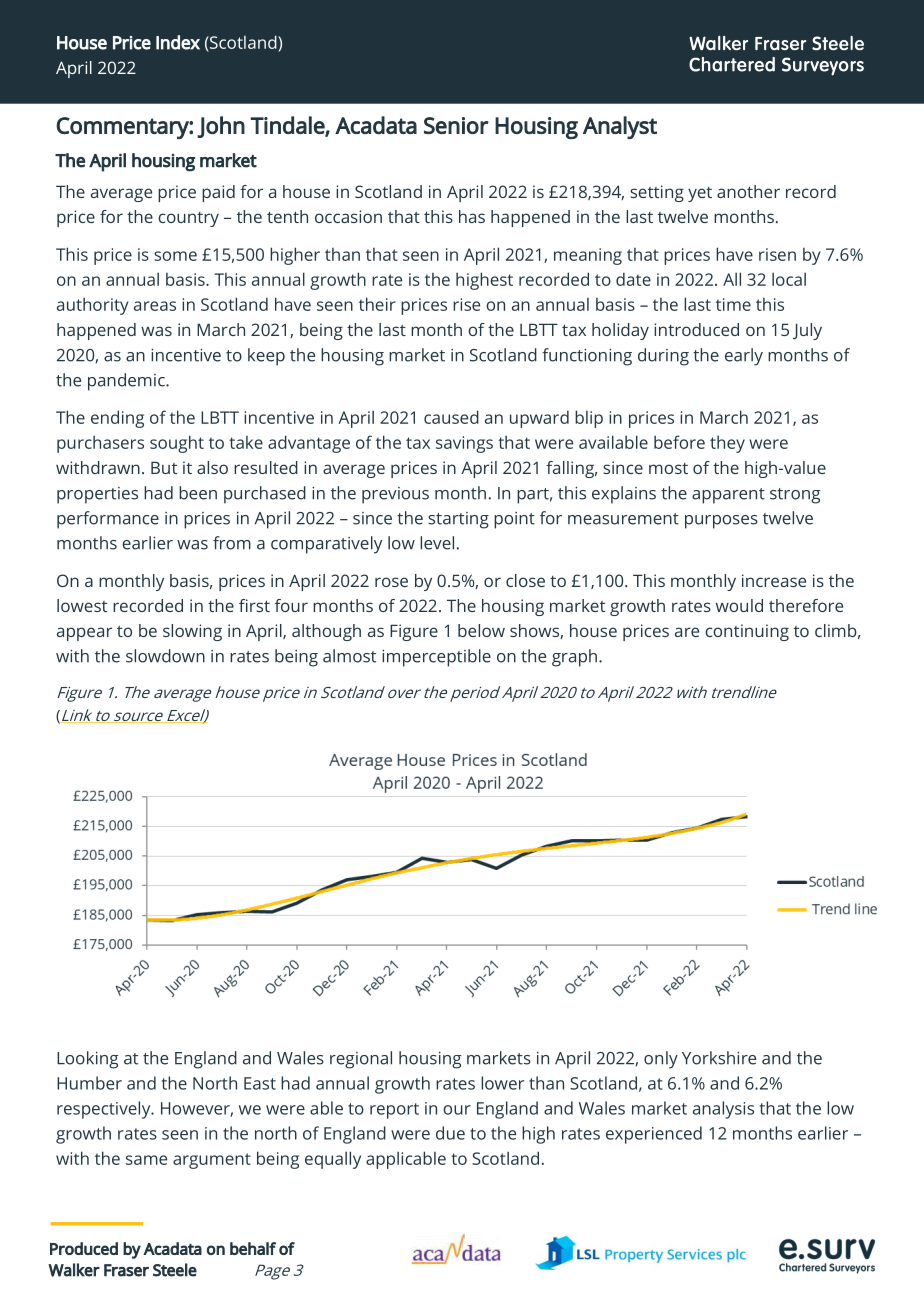 This screenshot has height=1308, width=924. Describe the element at coordinates (747, 632) in the screenshot. I see `continuing` at that location.
